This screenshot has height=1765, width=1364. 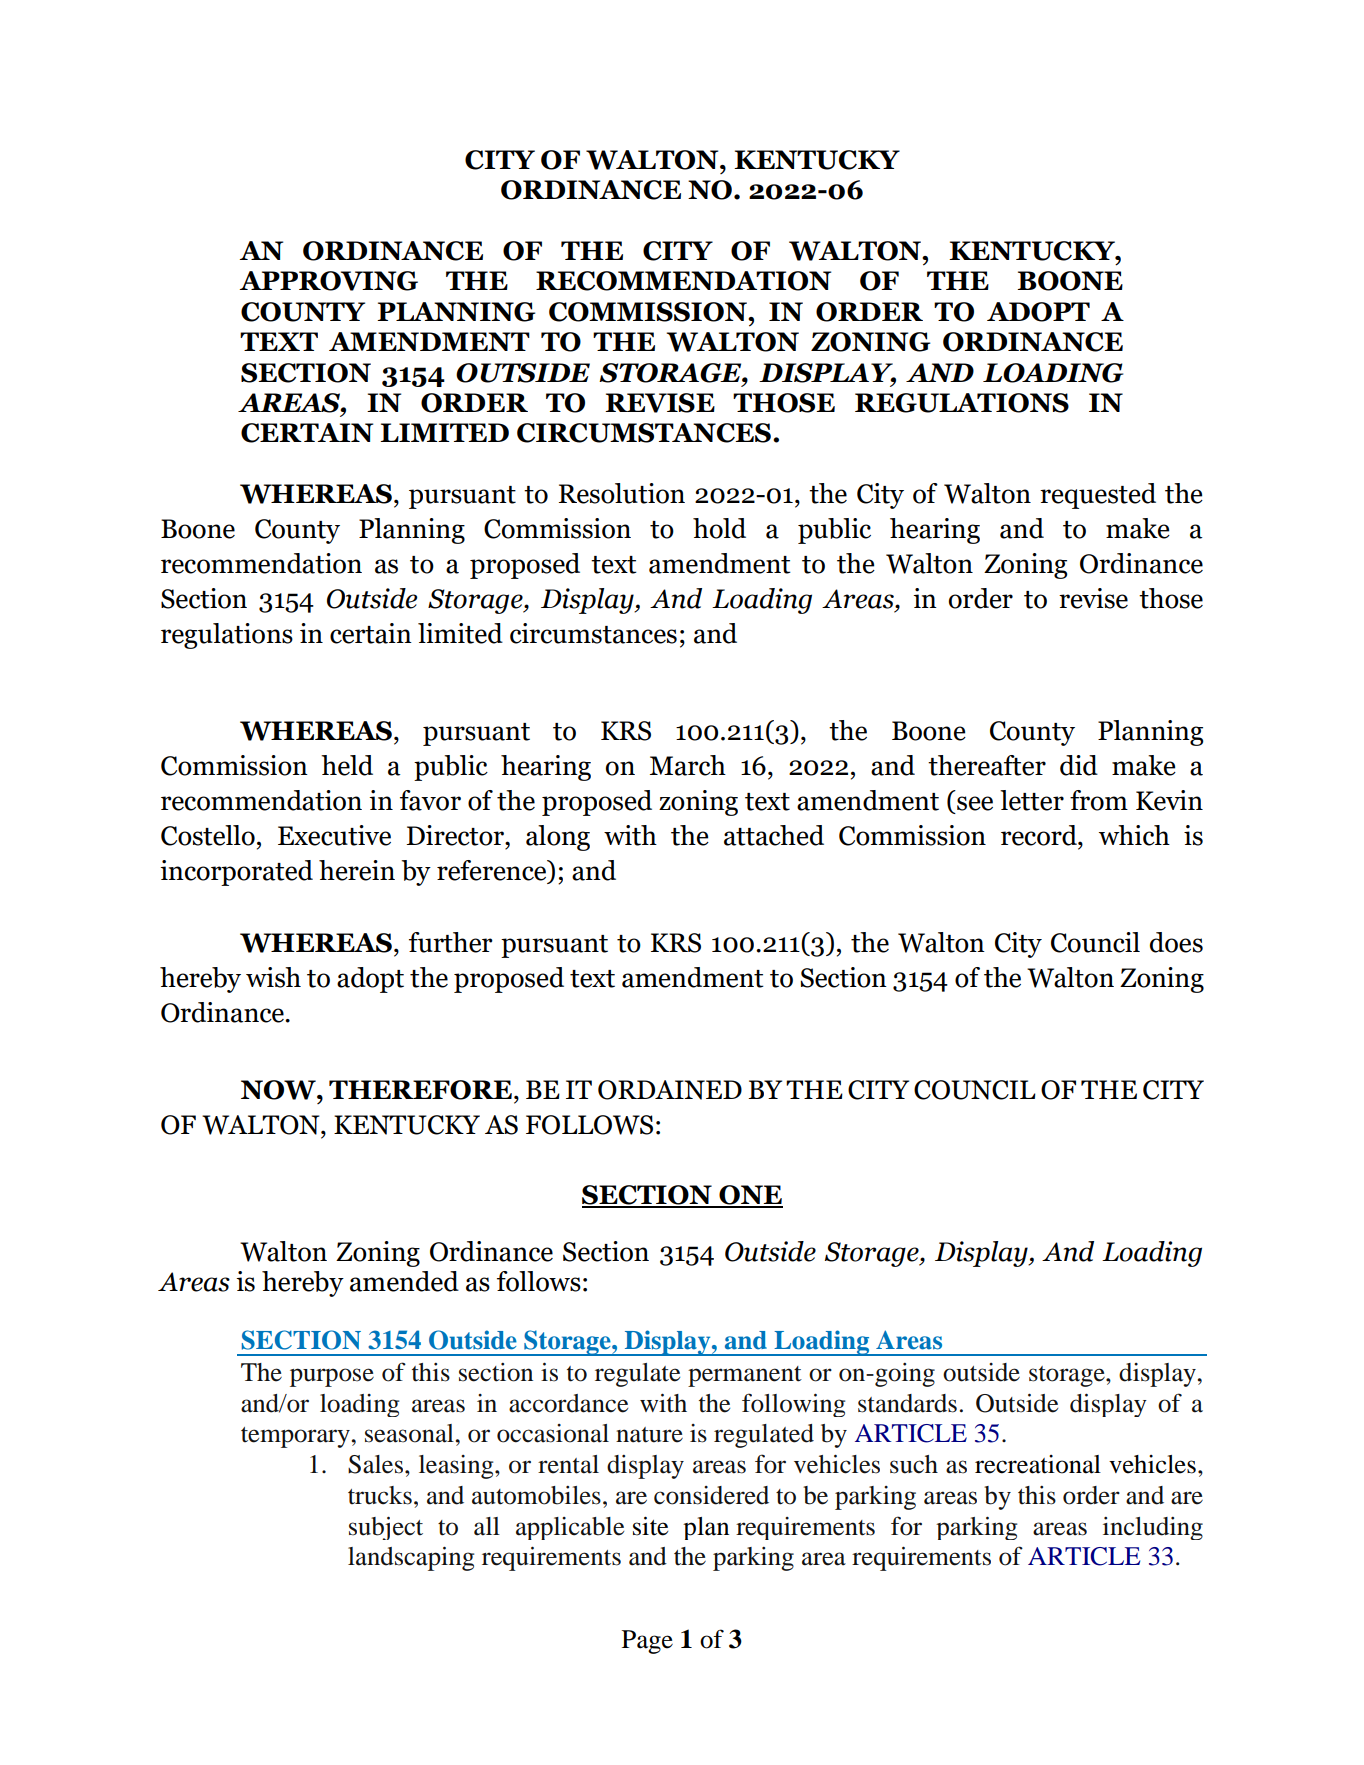 I want to click on APPROVING, so click(x=329, y=281).
